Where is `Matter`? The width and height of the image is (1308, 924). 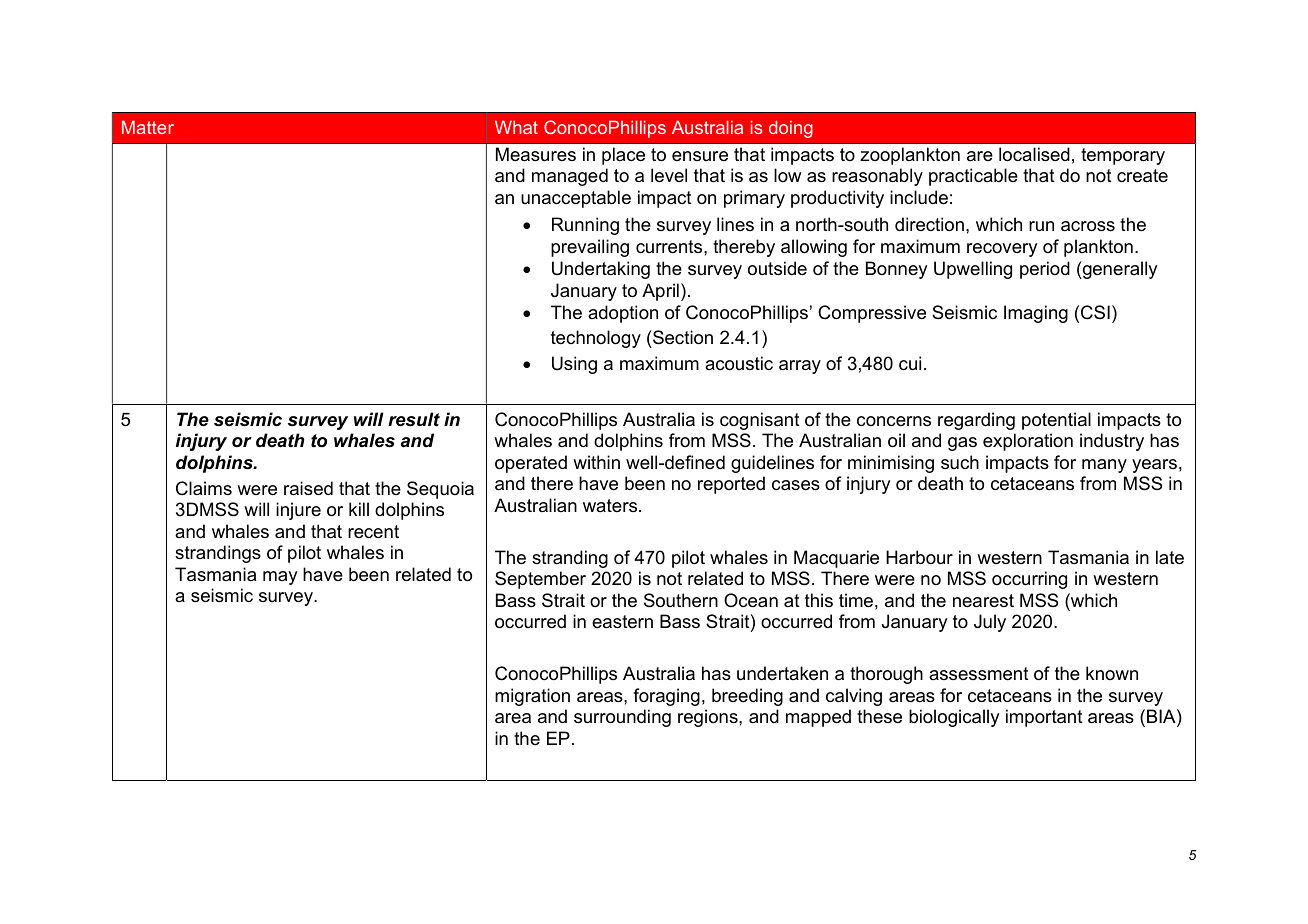
Matter is located at coordinates (148, 127).
